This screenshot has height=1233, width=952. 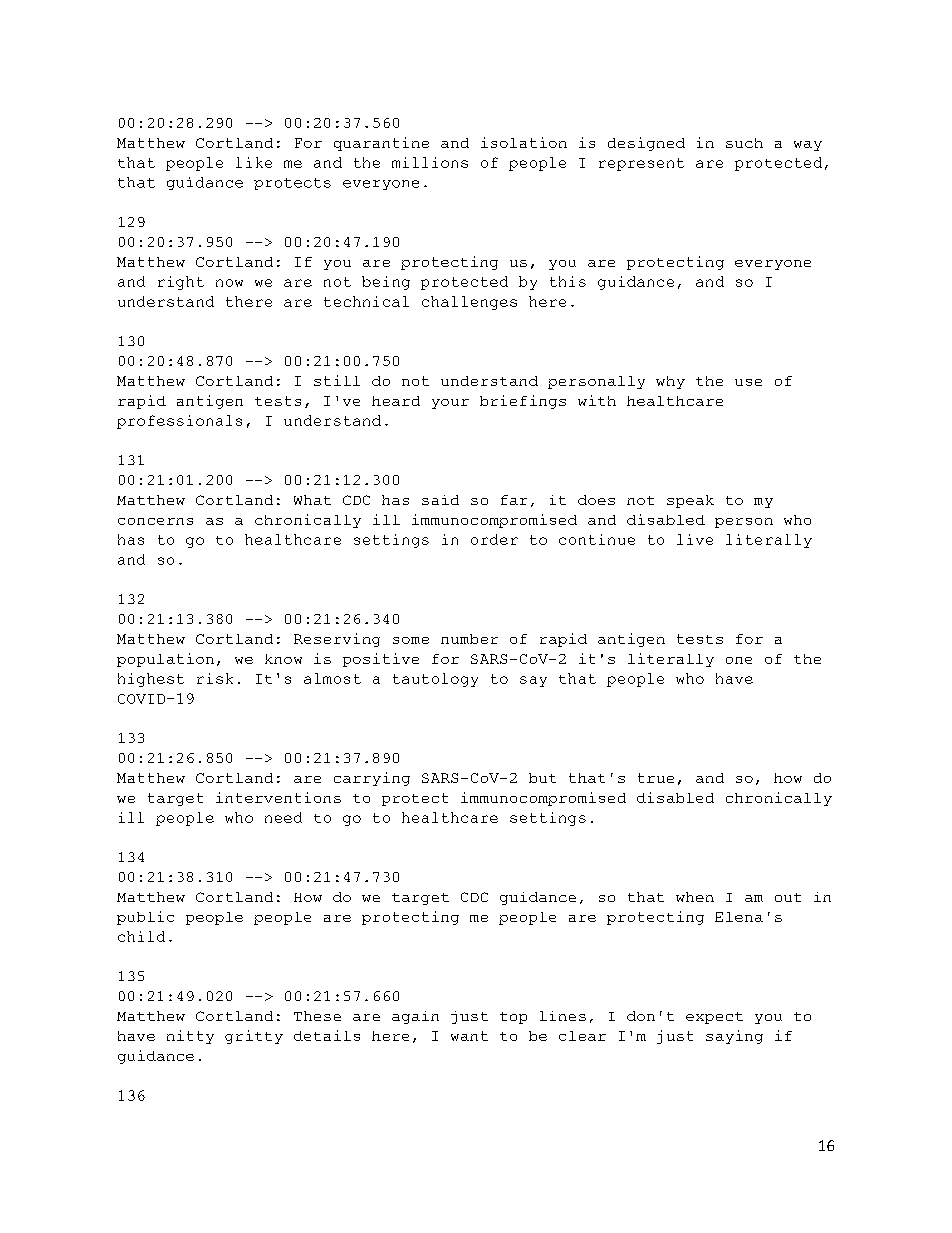 I want to click on like, so click(x=254, y=162).
